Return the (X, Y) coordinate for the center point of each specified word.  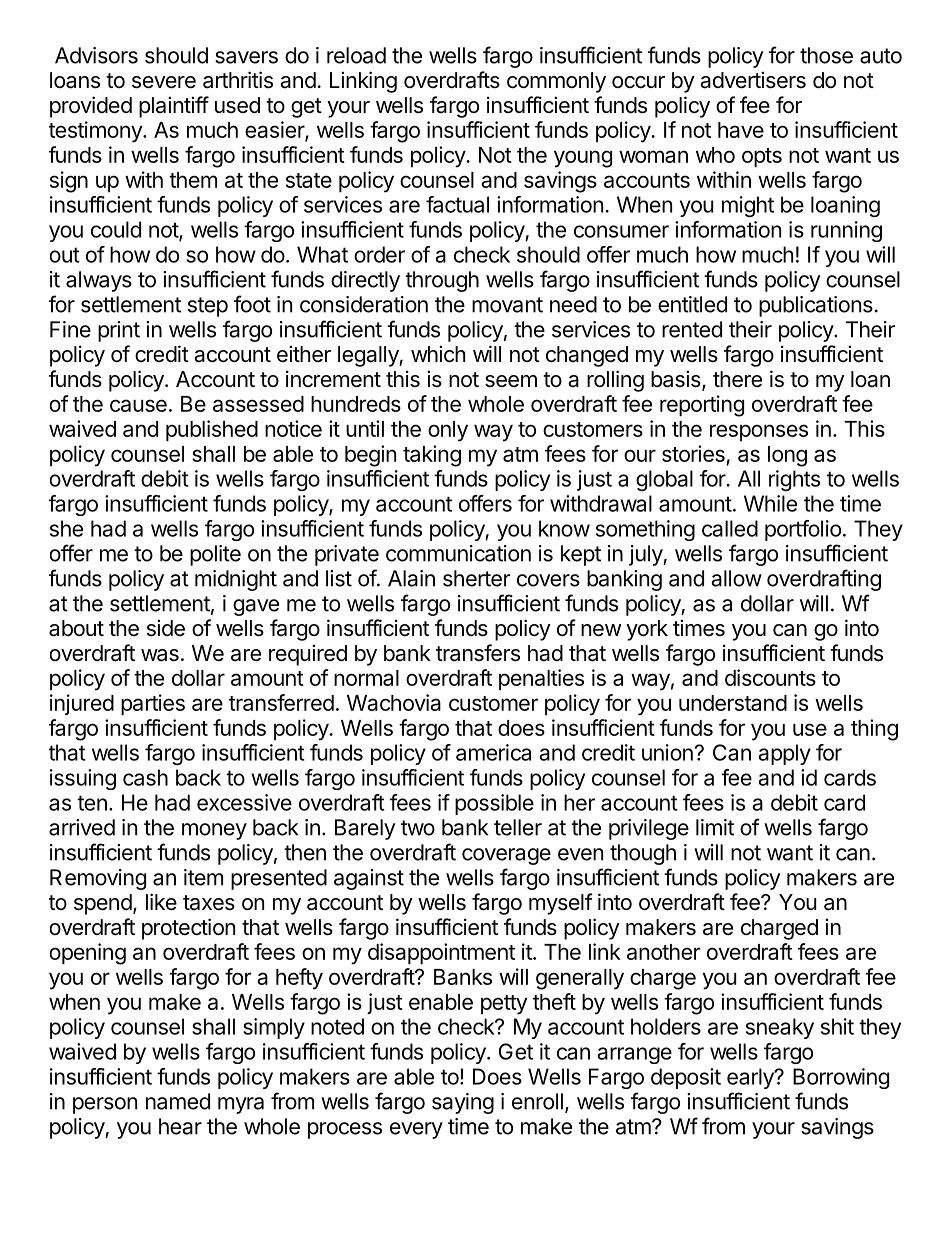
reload (356, 55)
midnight (236, 580)
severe (164, 82)
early (751, 1078)
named (178, 1101)
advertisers (753, 80)
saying (463, 1103)
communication (458, 553)
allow (736, 578)
